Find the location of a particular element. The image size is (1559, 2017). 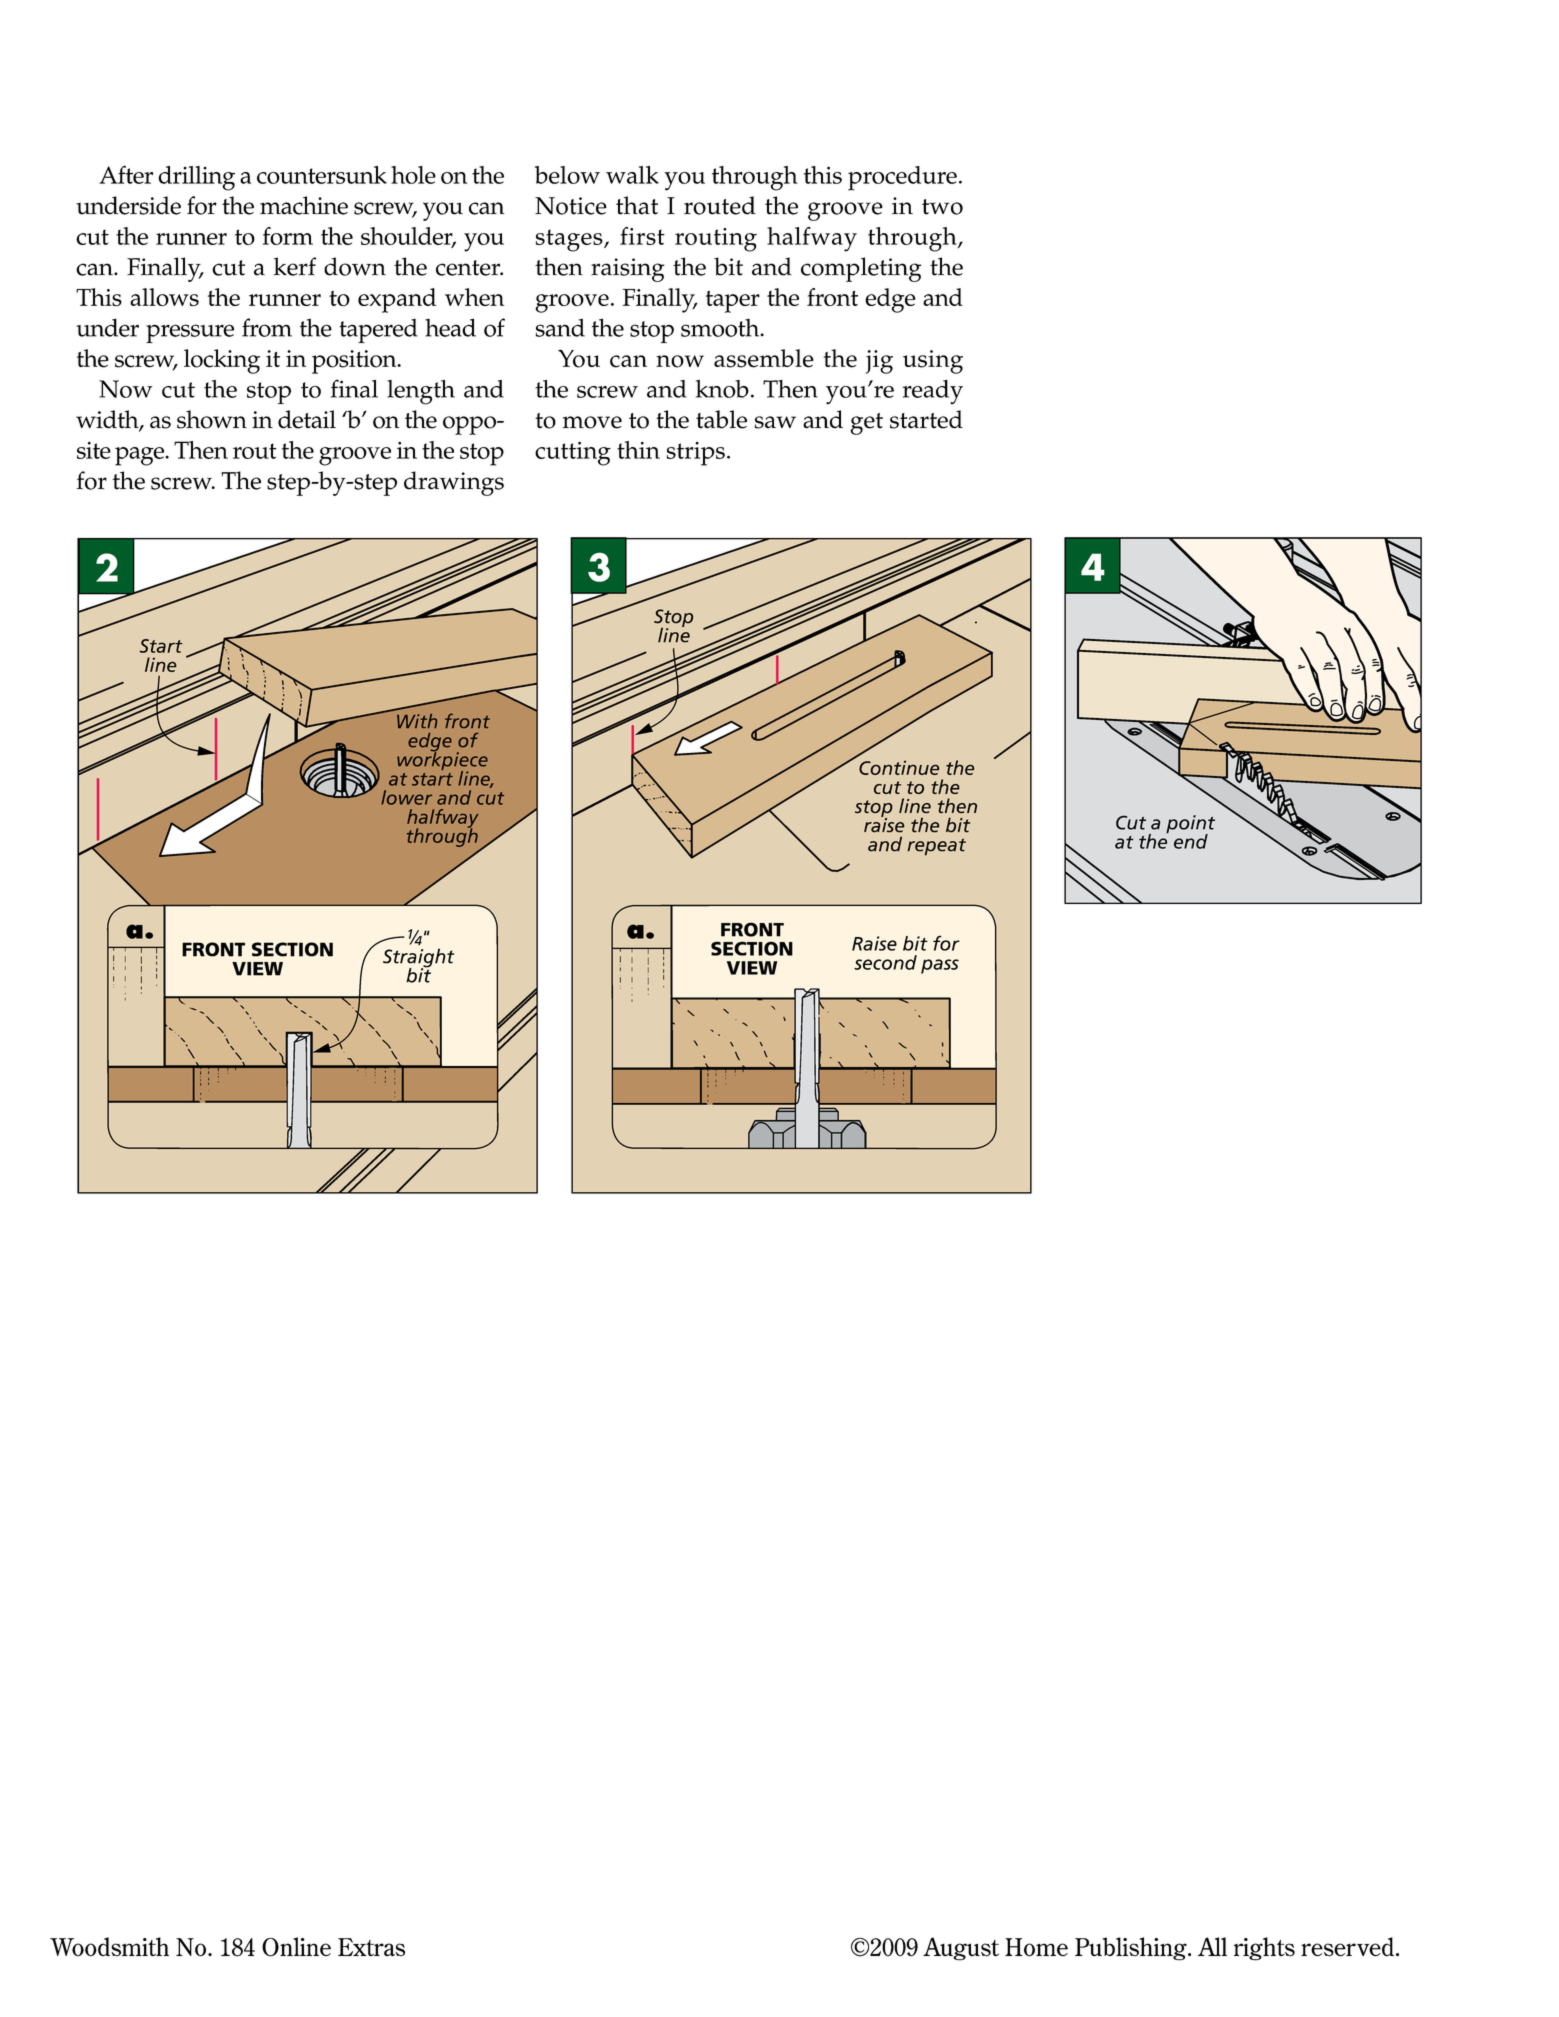

Extras is located at coordinates (371, 1947).
